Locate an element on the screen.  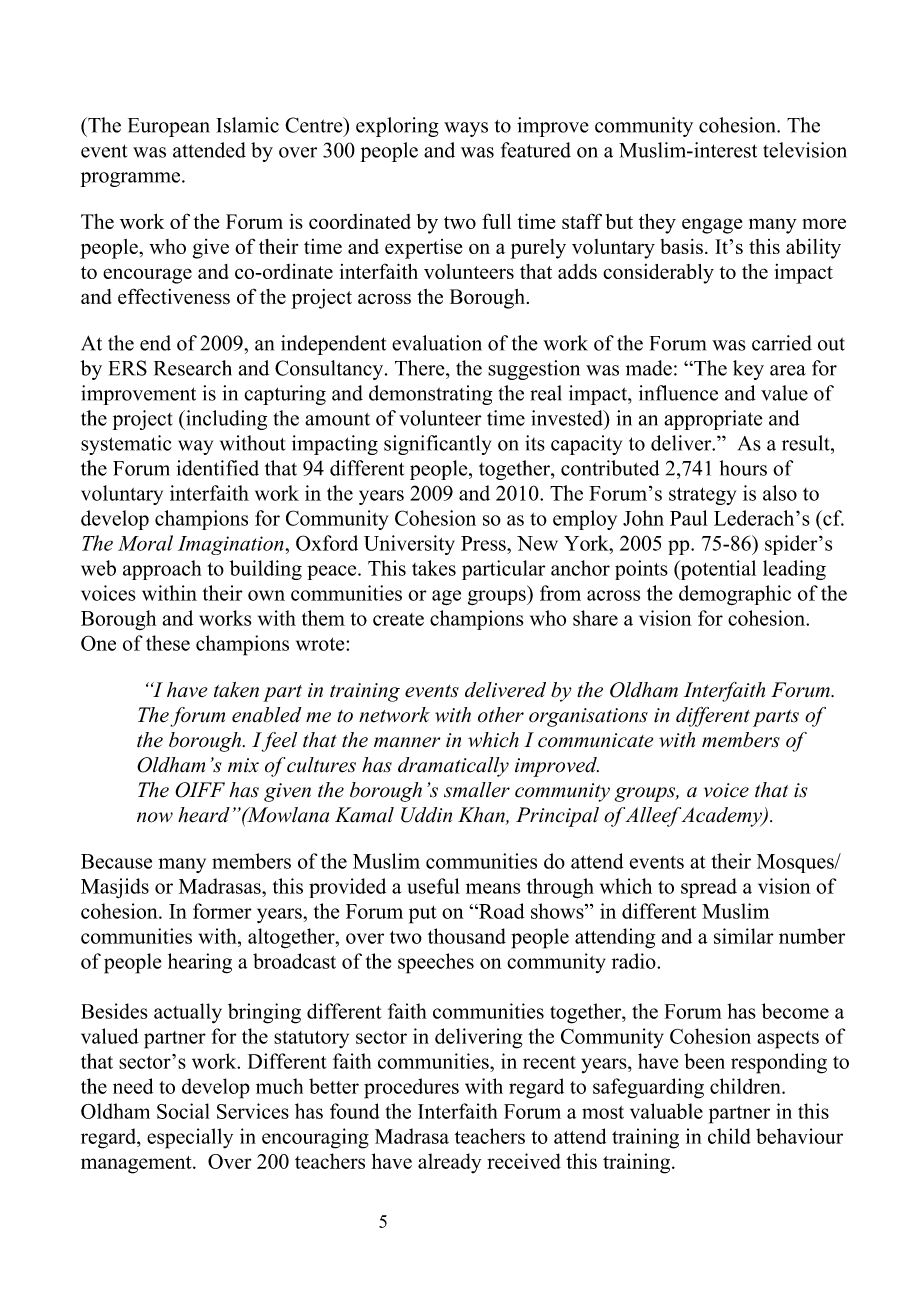
especially is located at coordinates (190, 1138).
